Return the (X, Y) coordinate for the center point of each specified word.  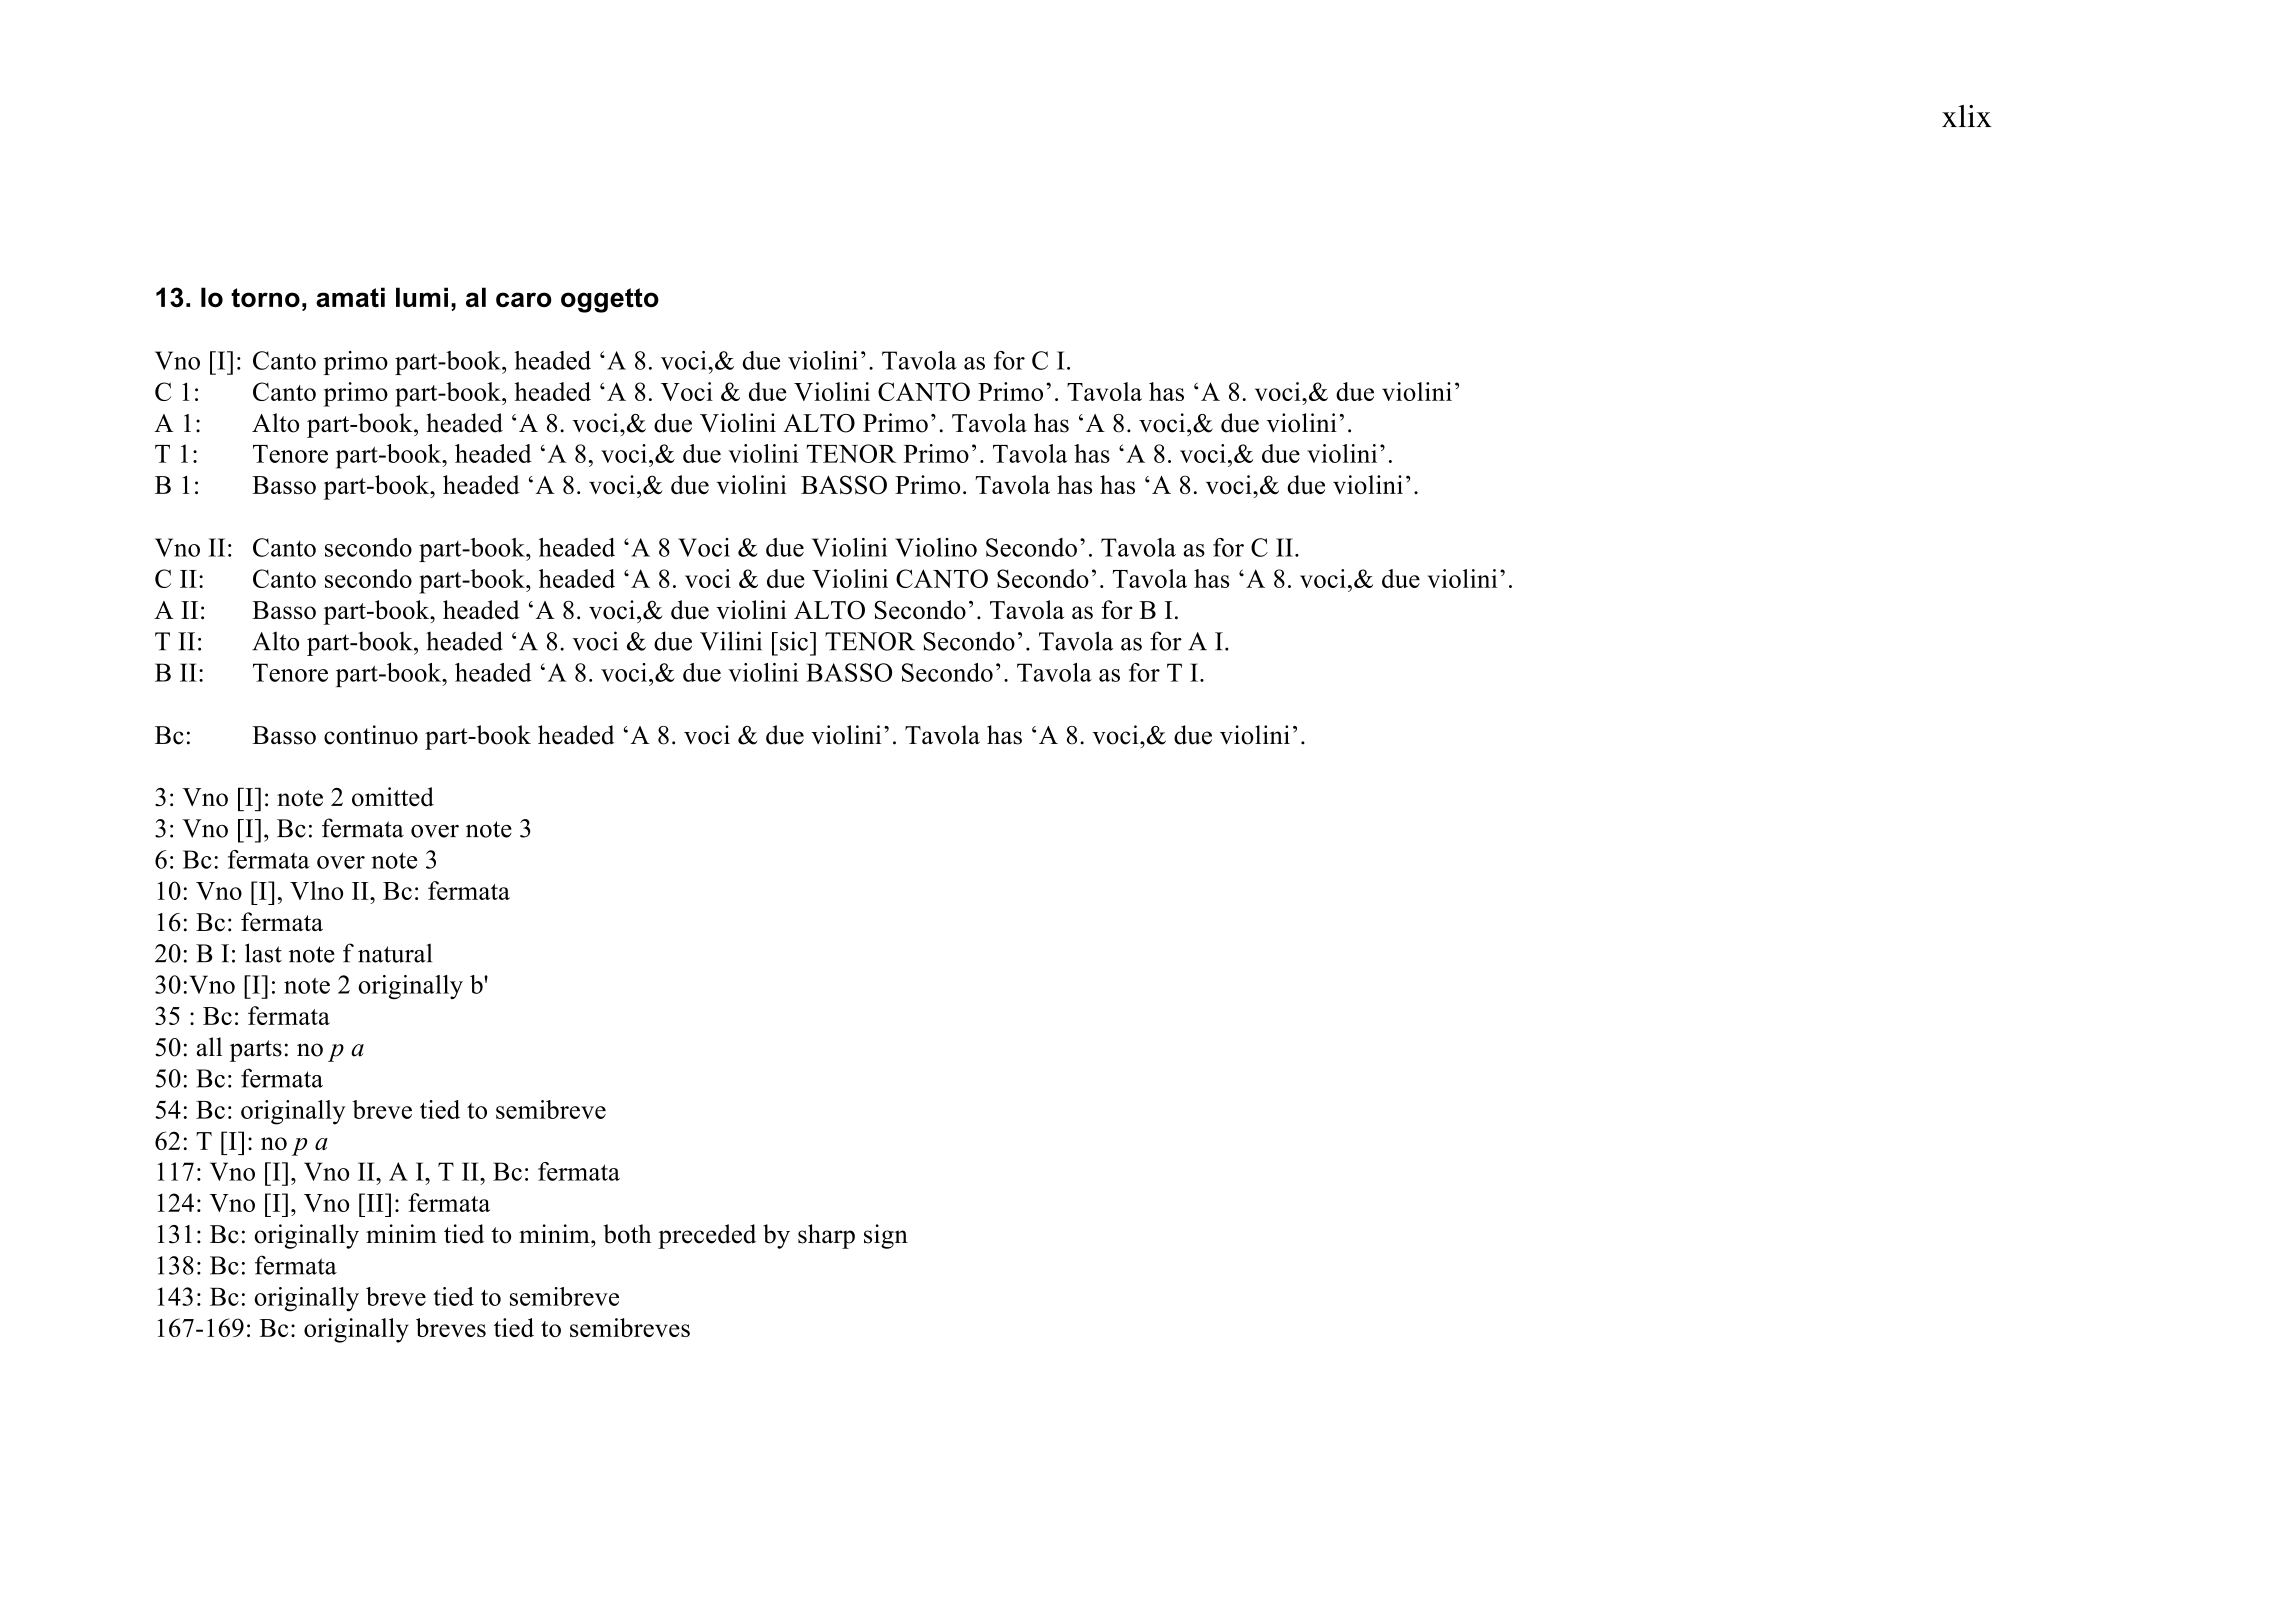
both (627, 1234)
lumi (422, 297)
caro (524, 299)
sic (794, 641)
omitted (393, 797)
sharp (826, 1236)
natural (395, 953)
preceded (707, 1236)
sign (886, 1236)
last (263, 953)
